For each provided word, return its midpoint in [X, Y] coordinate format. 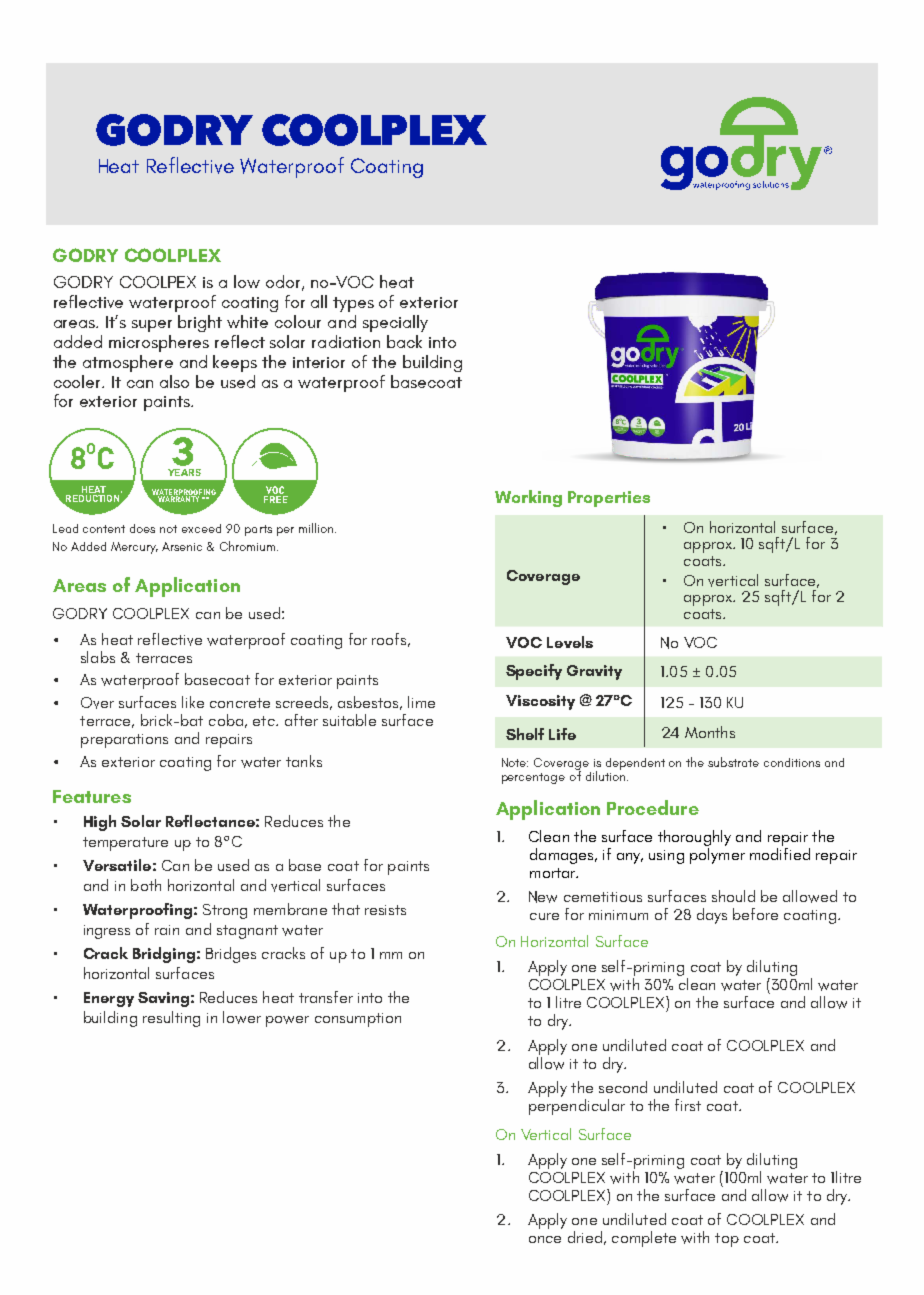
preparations [124, 741]
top [727, 1240]
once [545, 1239]
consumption [358, 1020]
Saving [163, 999]
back [404, 341]
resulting [171, 1019]
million [316, 528]
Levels [570, 642]
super [152, 326]
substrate [733, 762]
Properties [609, 499]
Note [515, 762]
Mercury [134, 548]
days [712, 916]
